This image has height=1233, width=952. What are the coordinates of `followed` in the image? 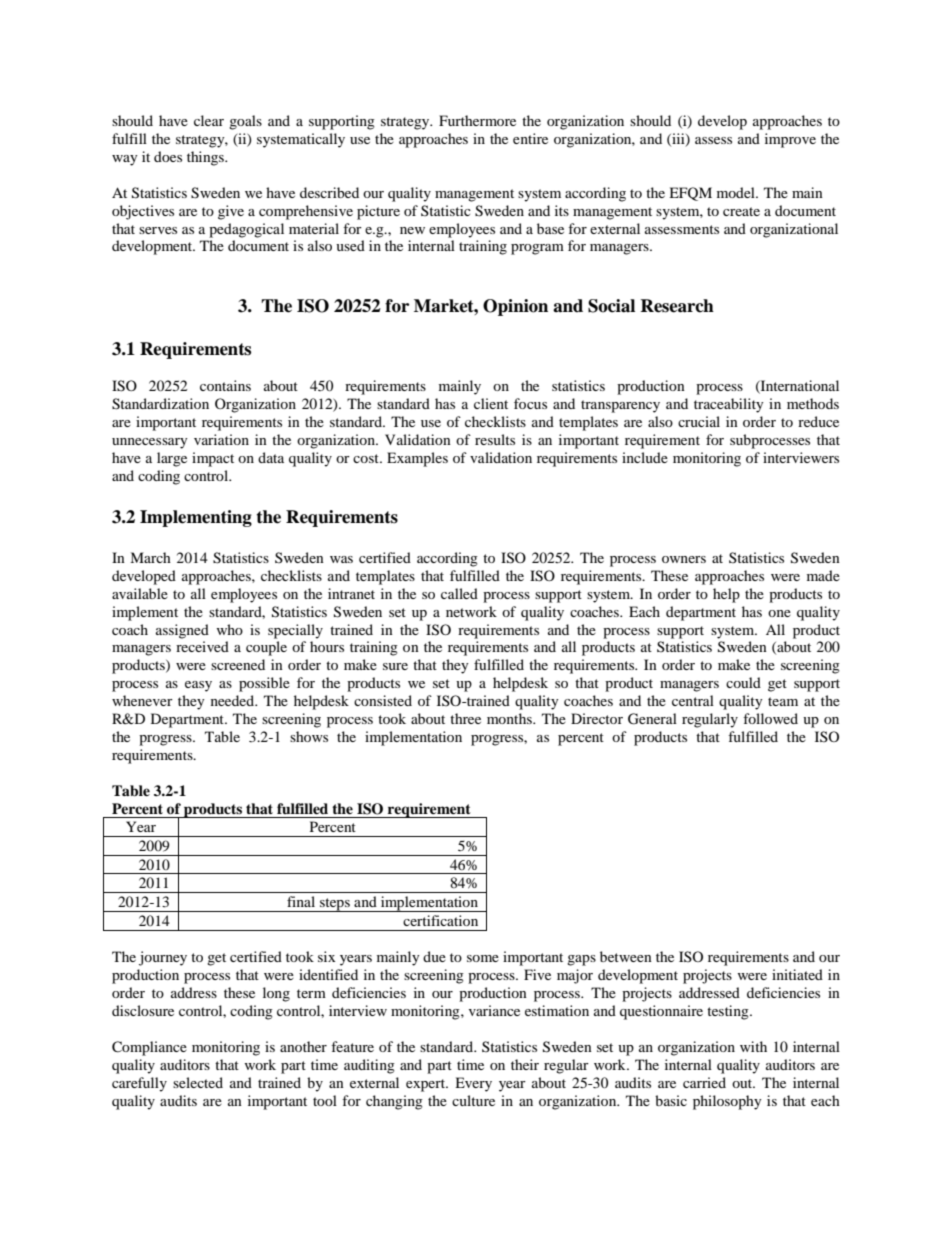 It's located at (770, 718).
